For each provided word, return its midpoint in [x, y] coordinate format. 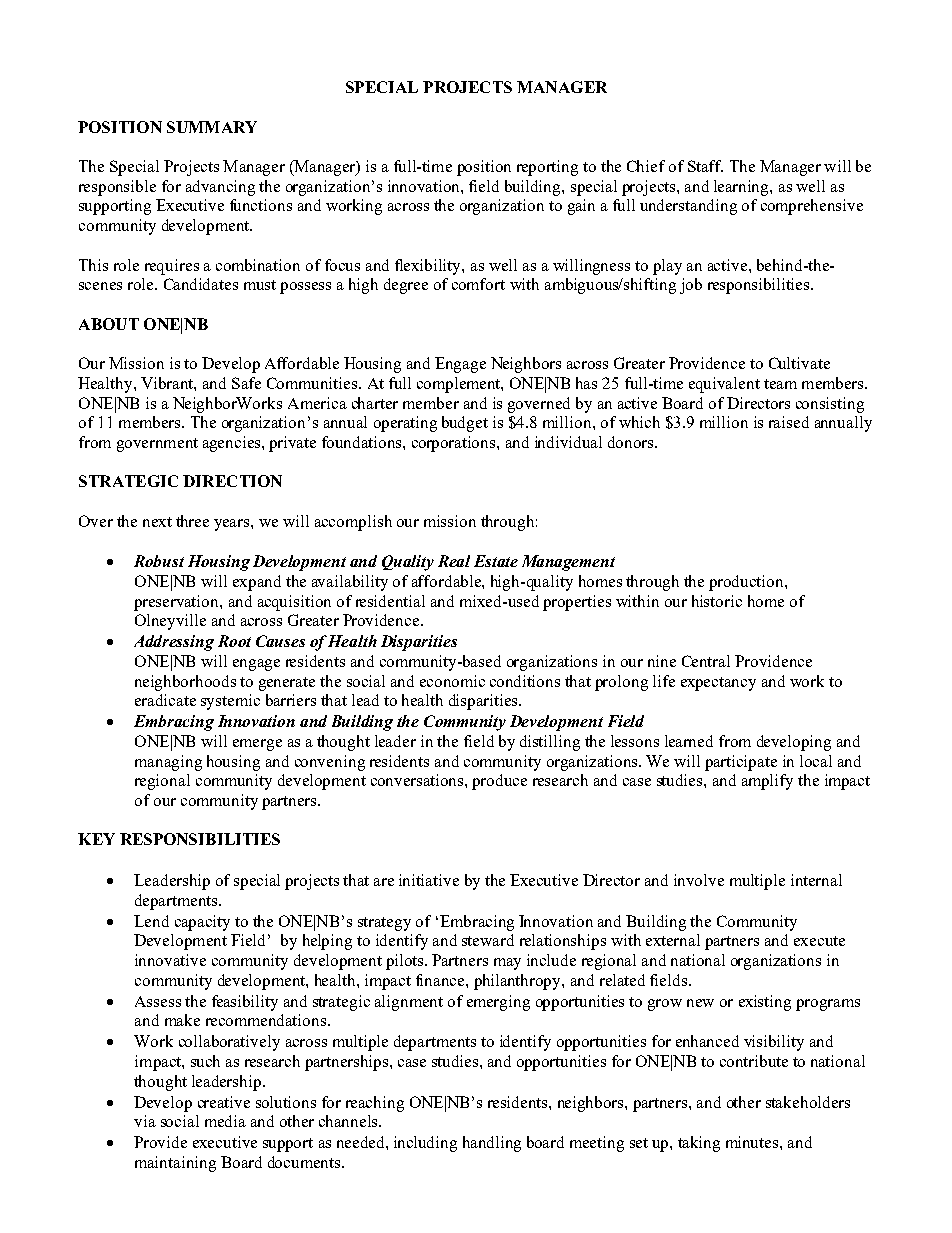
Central [706, 661]
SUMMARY [212, 127]
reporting [547, 168]
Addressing [174, 643]
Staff [705, 166]
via [145, 1121]
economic [452, 681]
